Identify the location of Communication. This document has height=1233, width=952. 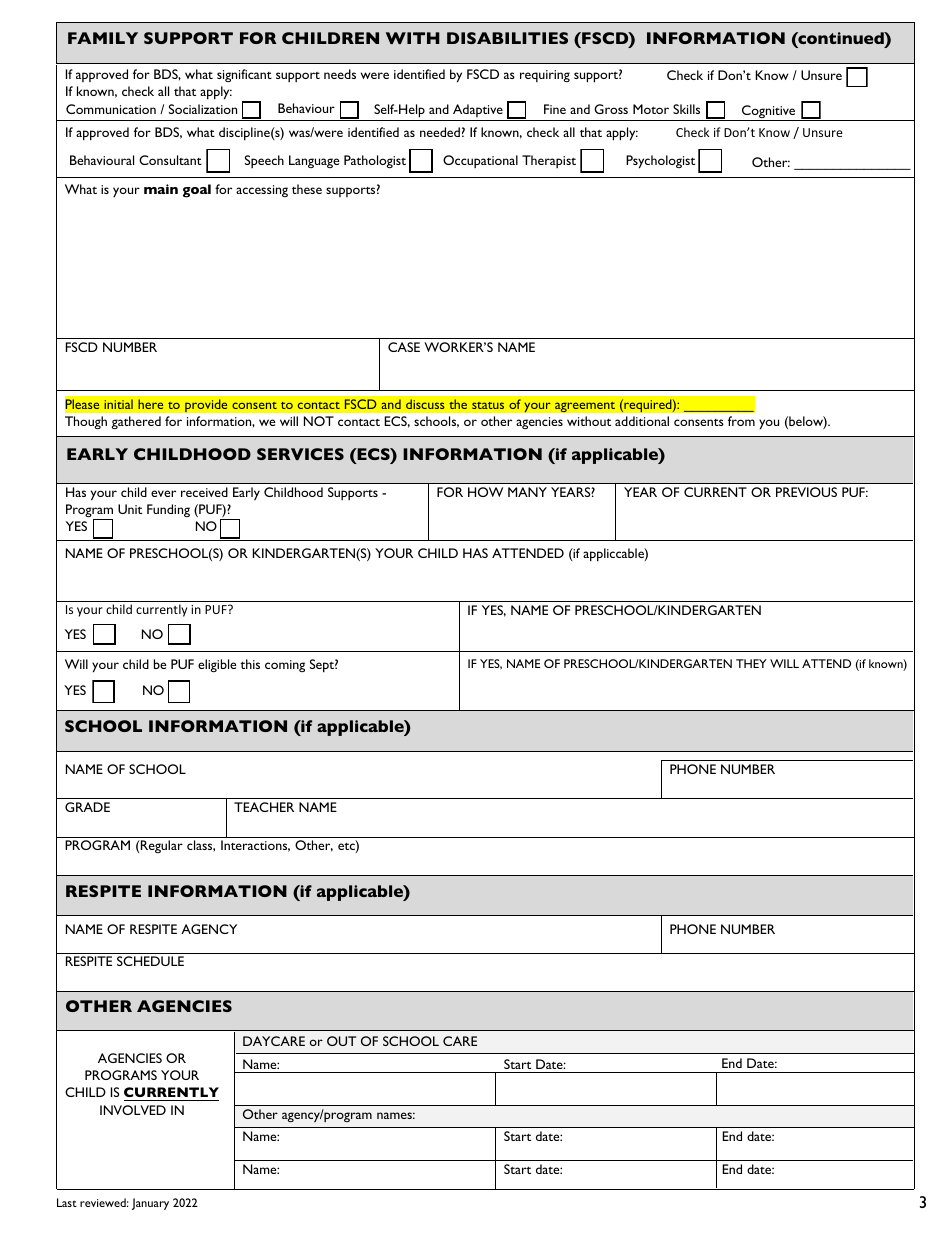
(111, 109).
